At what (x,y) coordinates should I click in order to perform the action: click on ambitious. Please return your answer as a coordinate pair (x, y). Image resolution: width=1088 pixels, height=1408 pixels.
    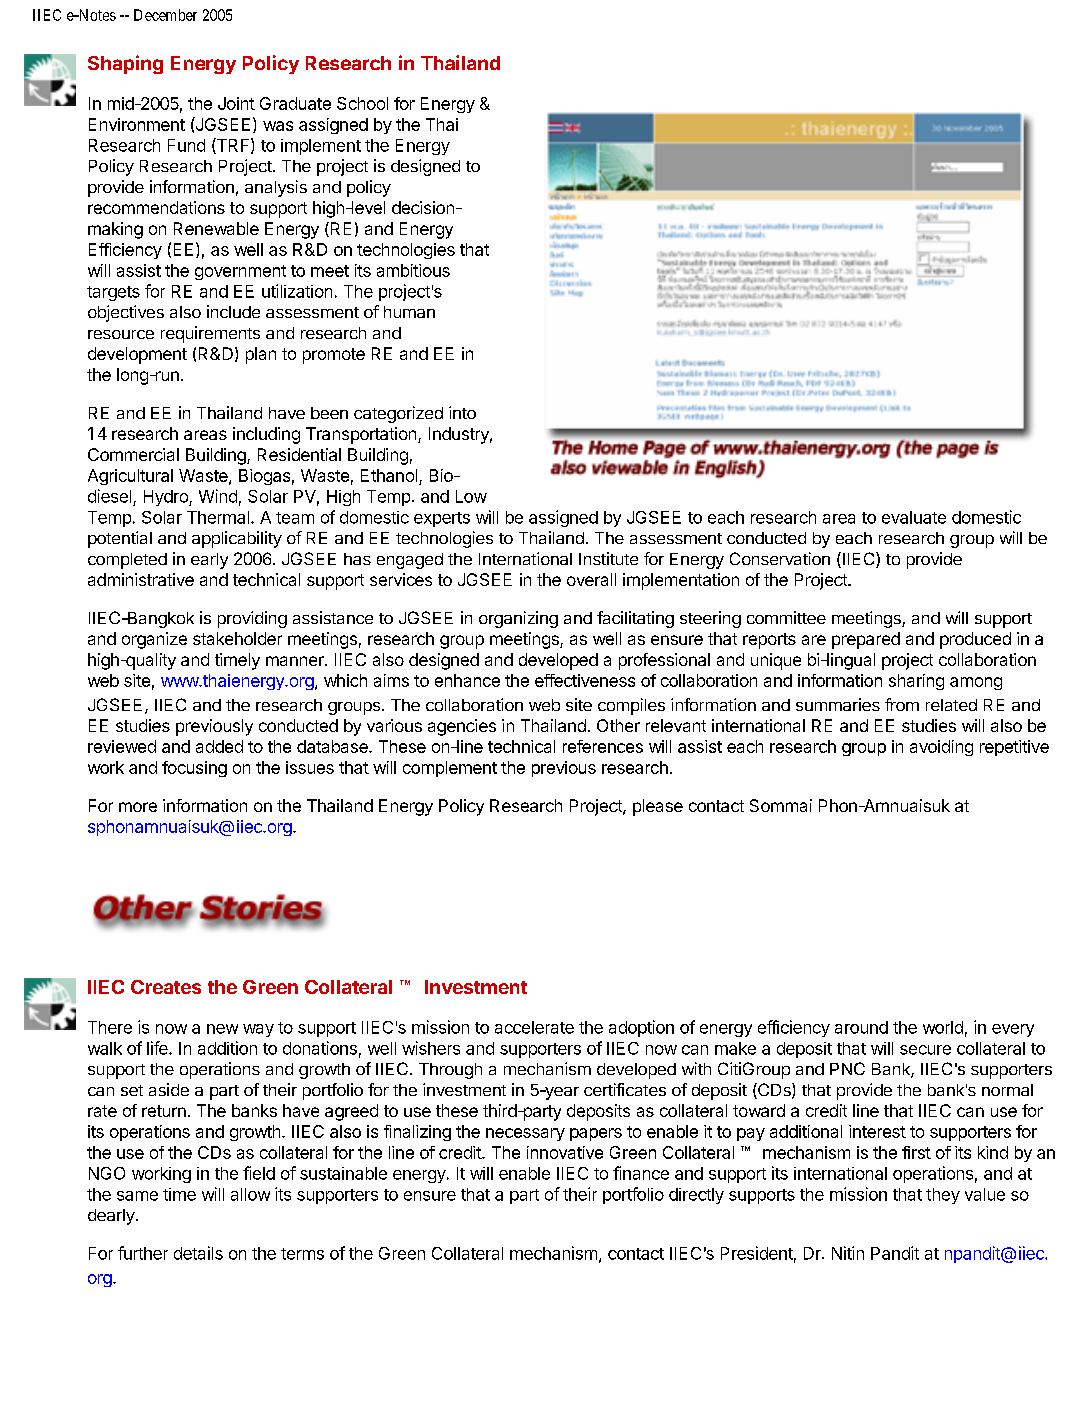
    Looking at the image, I should click on (413, 270).
